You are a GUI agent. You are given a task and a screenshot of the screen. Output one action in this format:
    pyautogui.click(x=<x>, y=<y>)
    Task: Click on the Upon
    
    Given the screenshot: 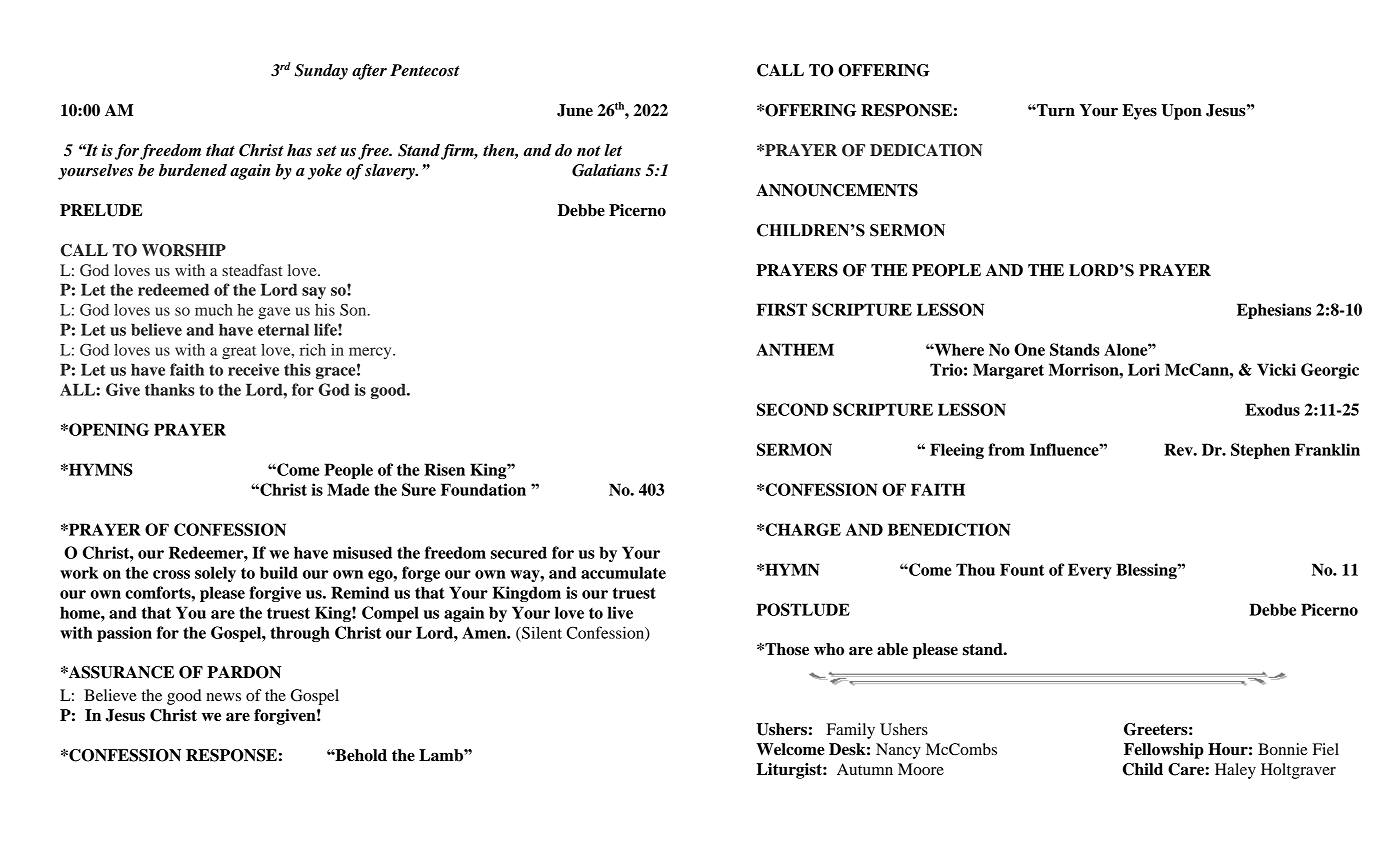 What is the action you would take?
    pyautogui.click(x=1181, y=112)
